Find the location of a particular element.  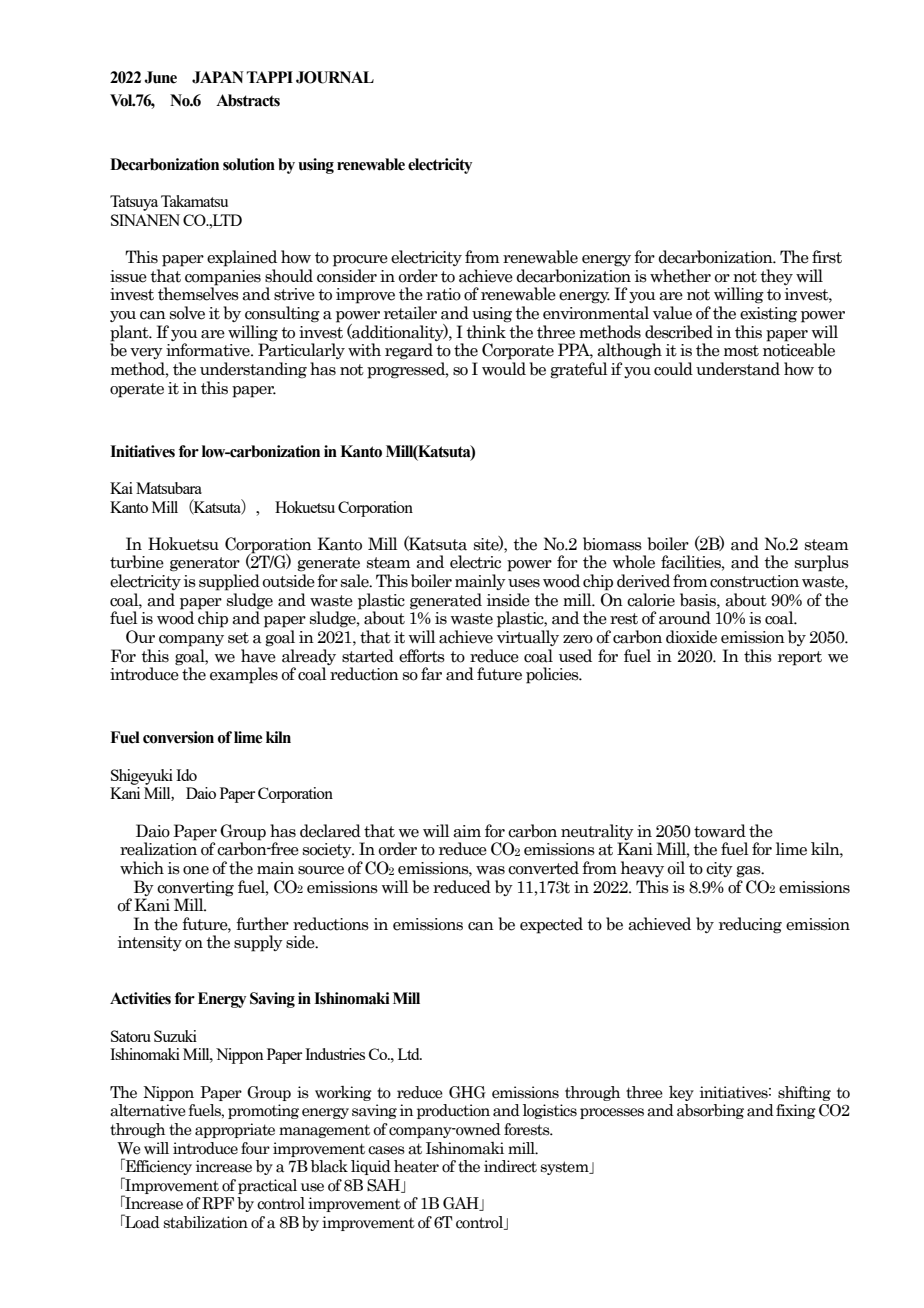

absorbing is located at coordinates (710, 1111).
